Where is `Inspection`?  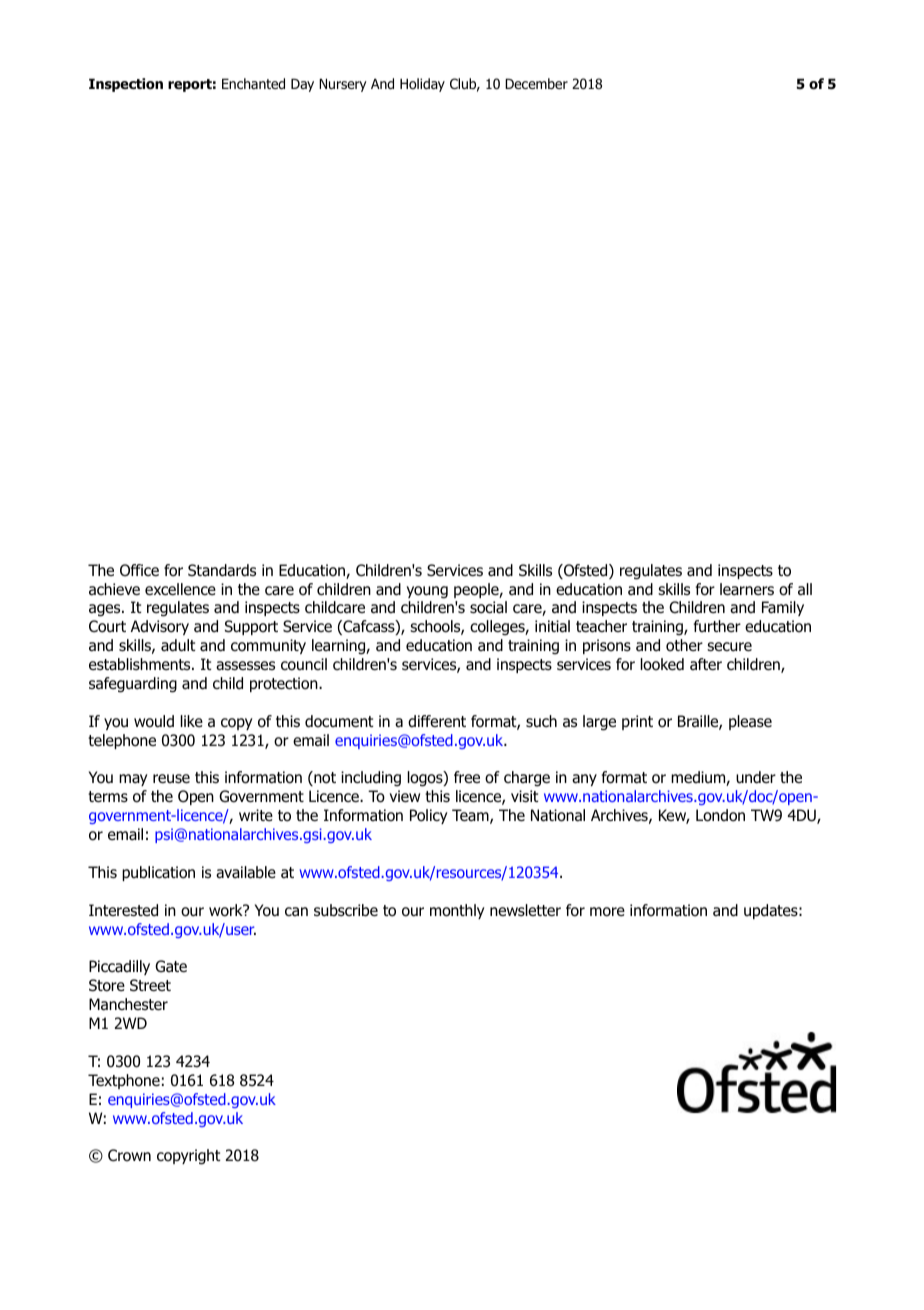
Inspection is located at coordinates (126, 85).
